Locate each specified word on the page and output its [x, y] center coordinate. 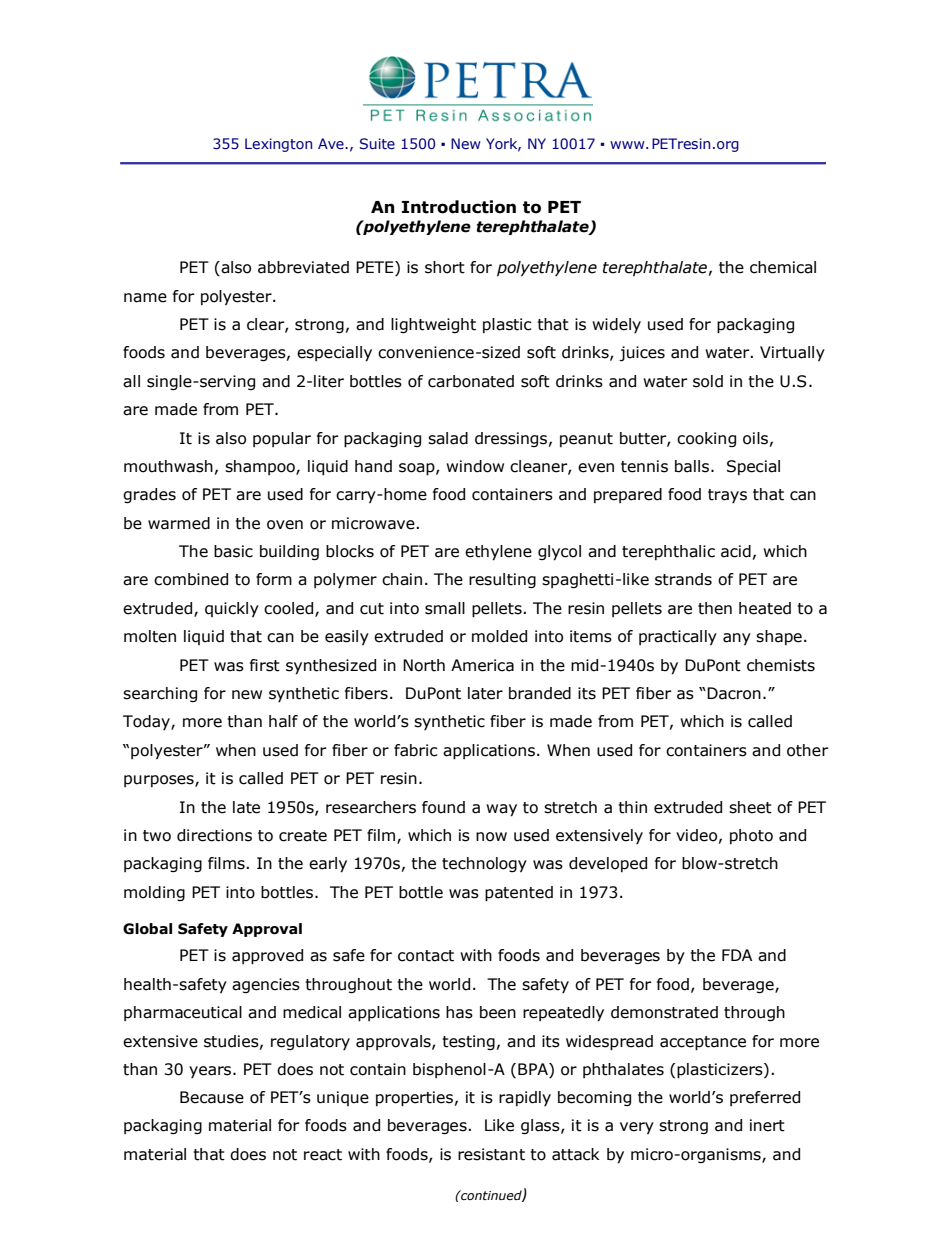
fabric [416, 750]
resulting [502, 580]
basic [233, 551]
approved [267, 957]
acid [736, 551]
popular [282, 439]
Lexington [278, 145]
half [283, 721]
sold [708, 381]
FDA [737, 955]
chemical [783, 267]
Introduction [459, 207]
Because [212, 1097]
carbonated [471, 381]
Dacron [734, 693]
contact [426, 956]
